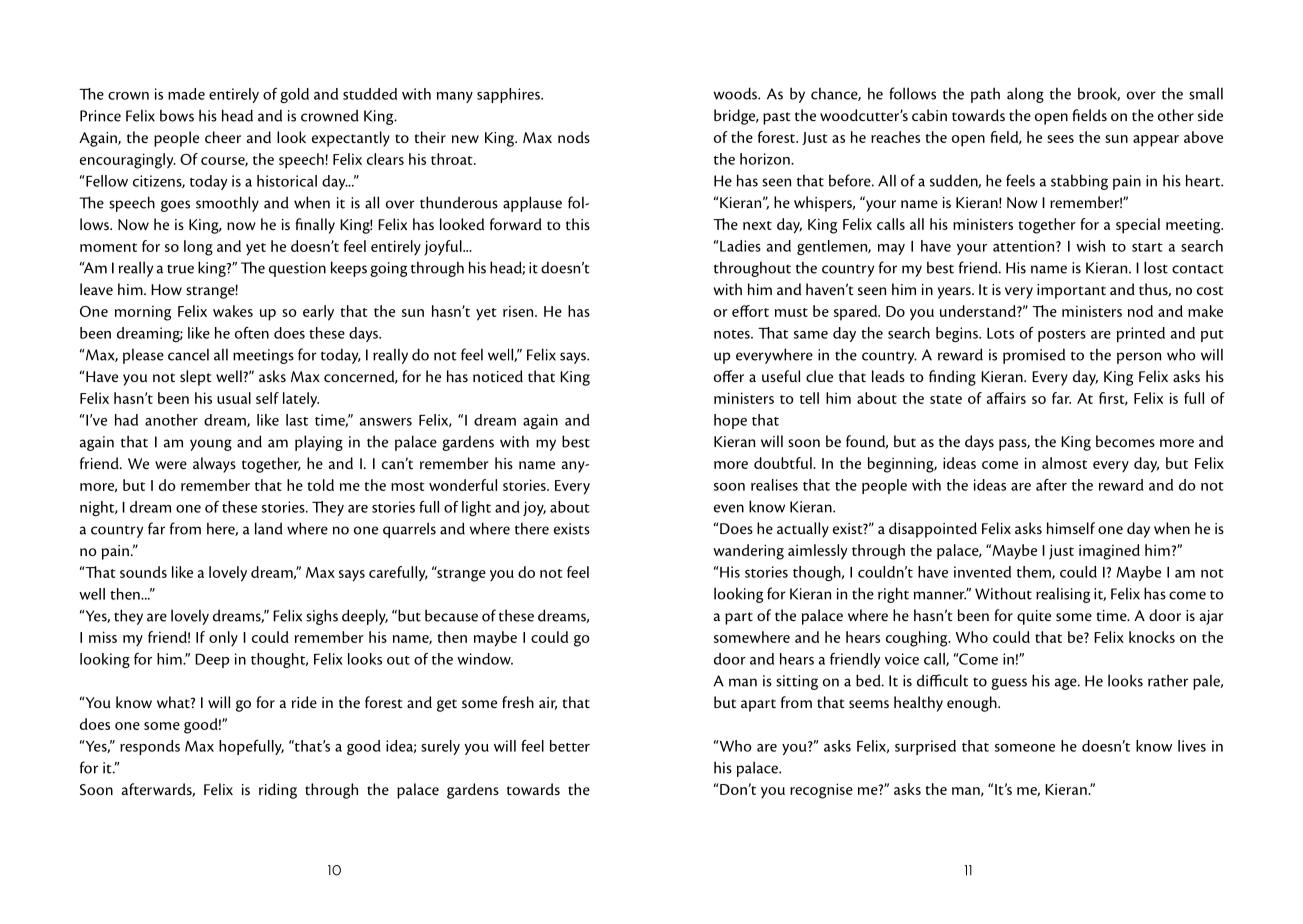  I want to click on affairs, so click(1006, 398).
